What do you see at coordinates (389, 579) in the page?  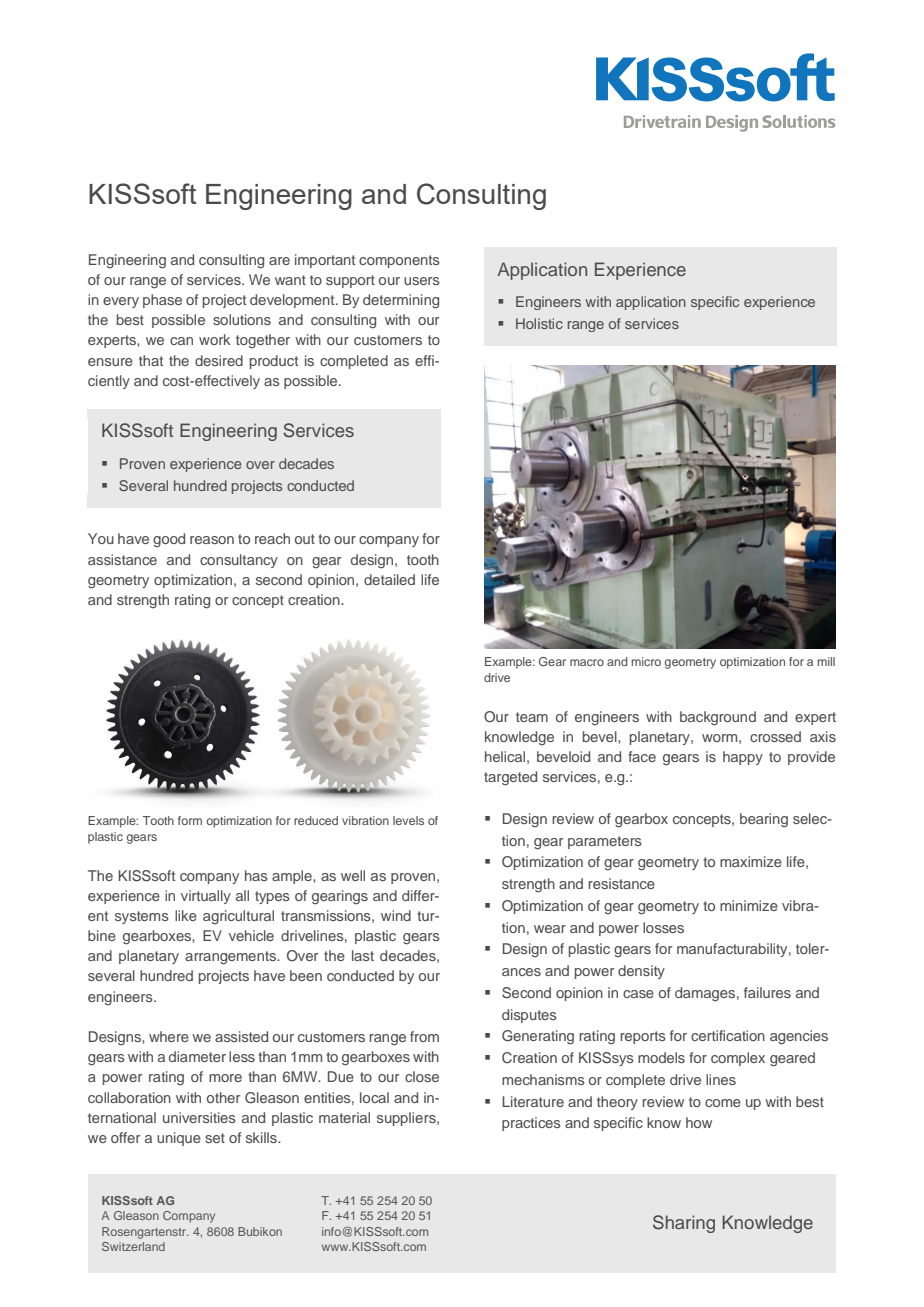 I see `detailed` at bounding box center [389, 579].
